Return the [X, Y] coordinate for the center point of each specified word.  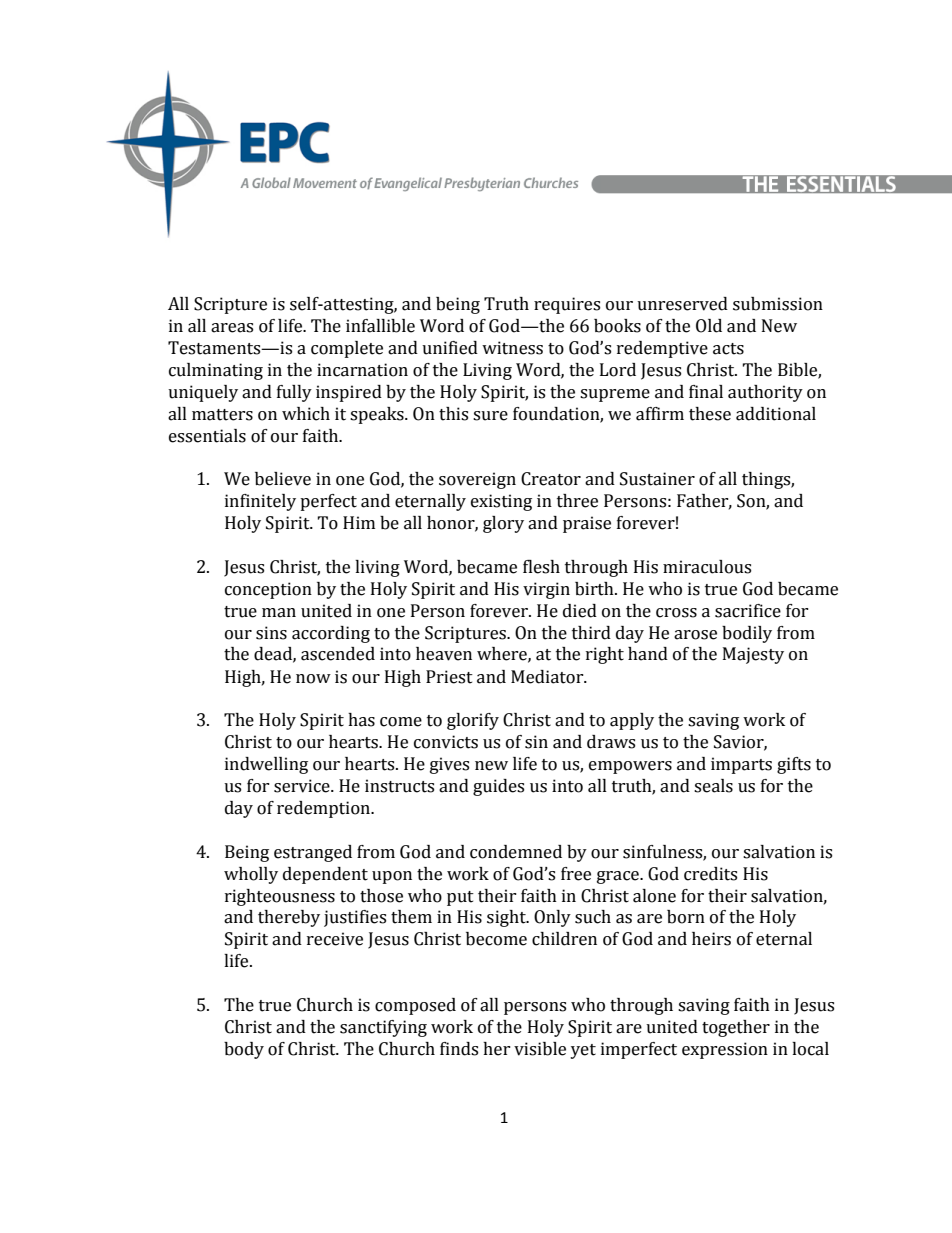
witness [512, 348]
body [244, 1050]
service [303, 786]
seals [713, 786]
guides [498, 787]
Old [709, 326]
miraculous [707, 567]
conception [268, 590]
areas [232, 328]
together [736, 1028]
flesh [541, 567]
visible [540, 1049]
